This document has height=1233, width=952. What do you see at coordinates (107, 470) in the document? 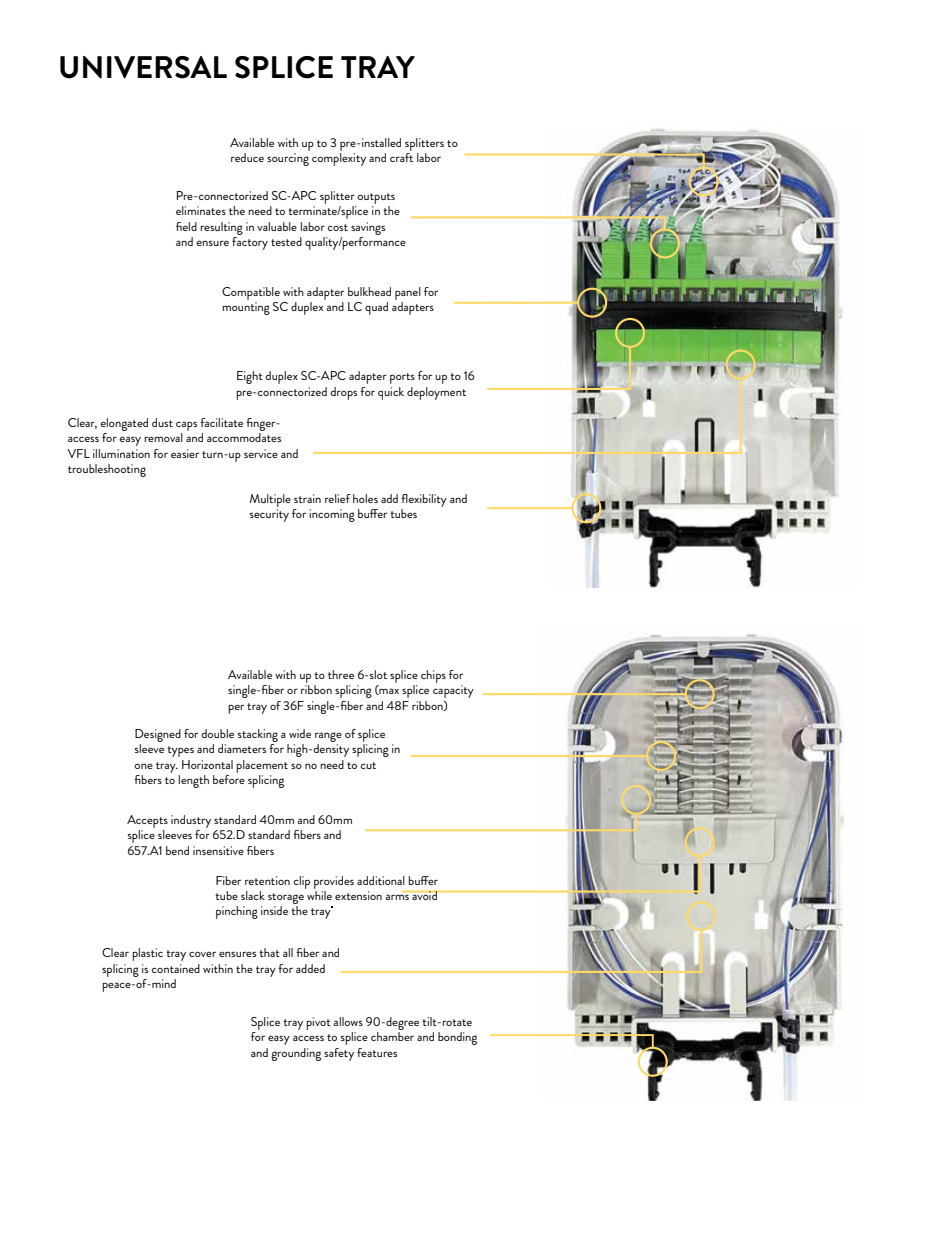
I see `troubleshooting` at bounding box center [107, 470].
